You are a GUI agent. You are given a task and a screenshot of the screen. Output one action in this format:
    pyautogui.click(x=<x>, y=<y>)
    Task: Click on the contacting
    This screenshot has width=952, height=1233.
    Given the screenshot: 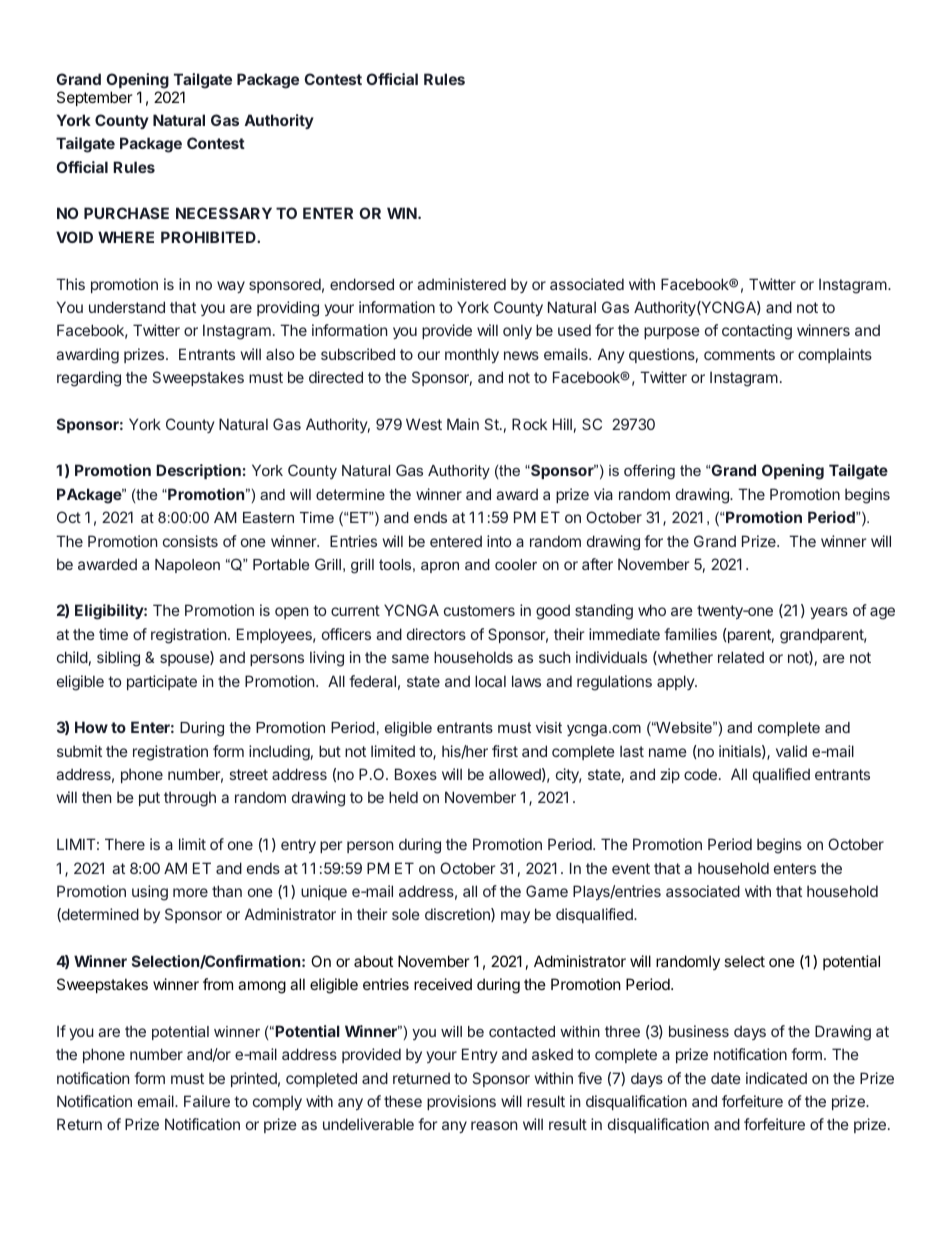 What is the action you would take?
    pyautogui.click(x=757, y=332)
